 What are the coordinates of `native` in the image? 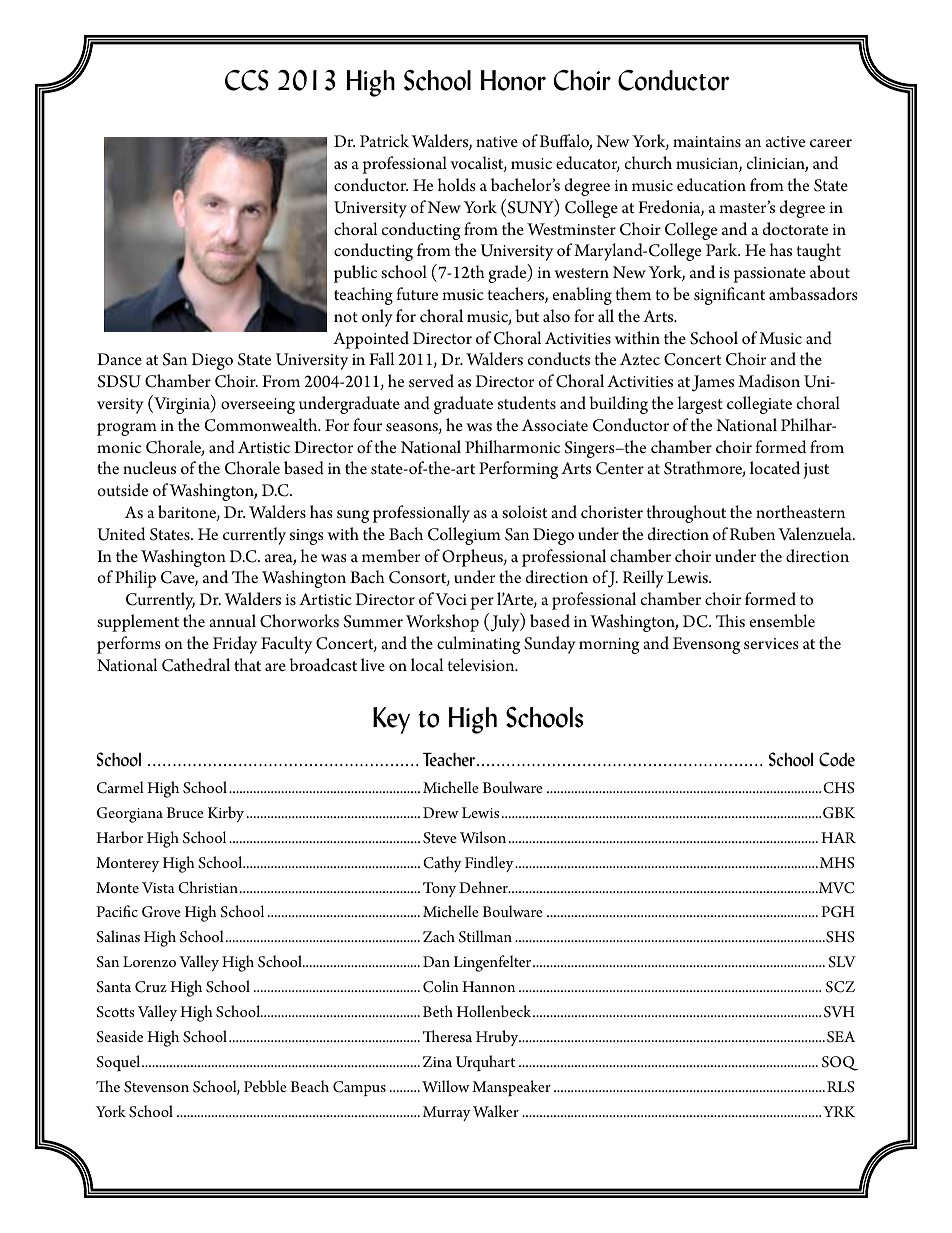 It's located at (497, 141).
